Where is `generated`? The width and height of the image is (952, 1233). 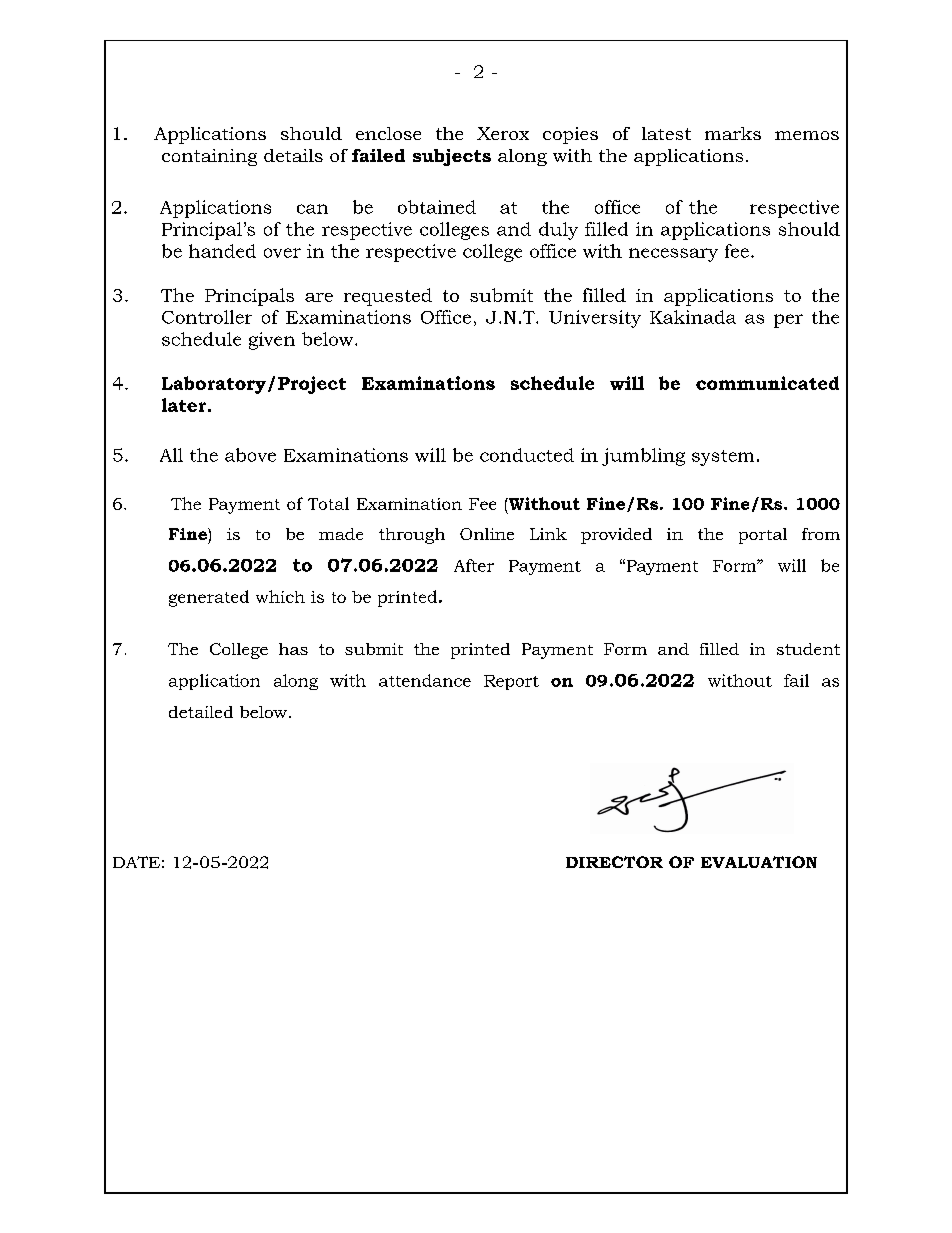
generated is located at coordinates (209, 598).
